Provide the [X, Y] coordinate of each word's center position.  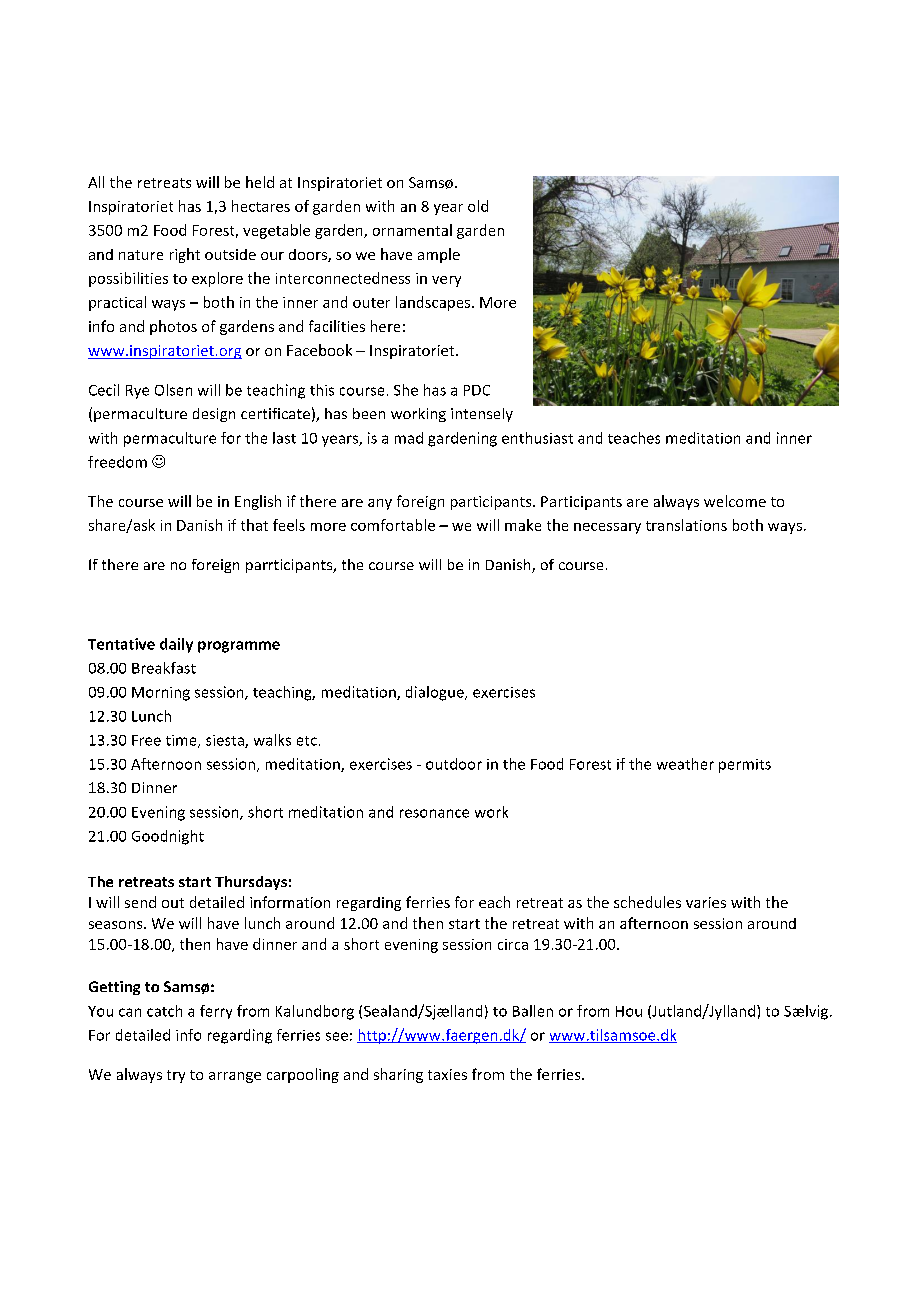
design [214, 415]
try [176, 1076]
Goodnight [168, 837]
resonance [434, 813]
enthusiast [537, 438]
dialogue [436, 693]
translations [686, 525]
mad [409, 438]
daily [176, 645]
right [185, 255]
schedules [647, 902]
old [478, 206]
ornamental [412, 230]
